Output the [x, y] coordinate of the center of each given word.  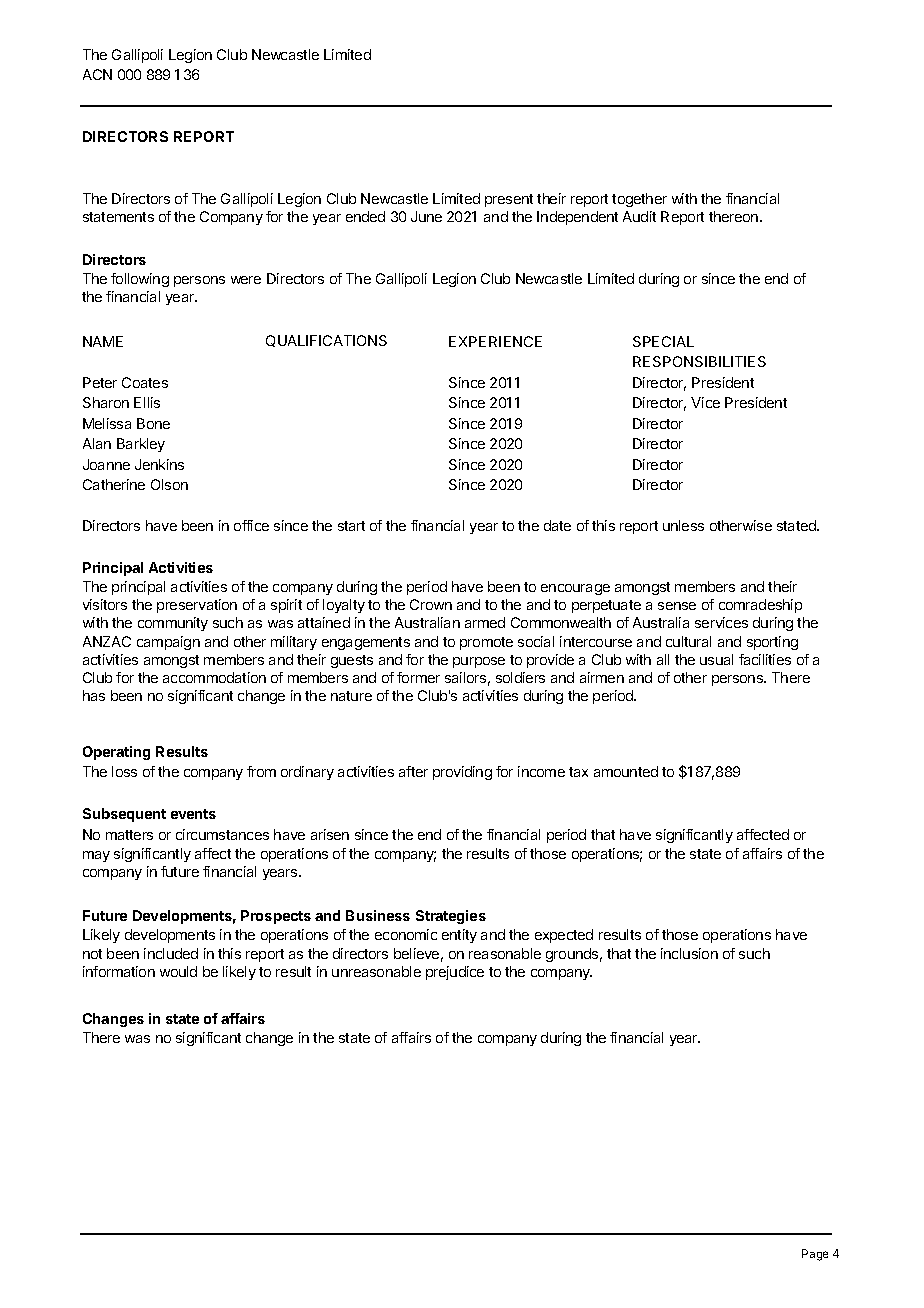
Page [815, 1255]
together [639, 200]
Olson [169, 484]
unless [683, 525]
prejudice [455, 973]
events [193, 814]
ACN [97, 74]
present [509, 200]
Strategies [451, 917]
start [351, 526]
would [178, 971]
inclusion [689, 953]
